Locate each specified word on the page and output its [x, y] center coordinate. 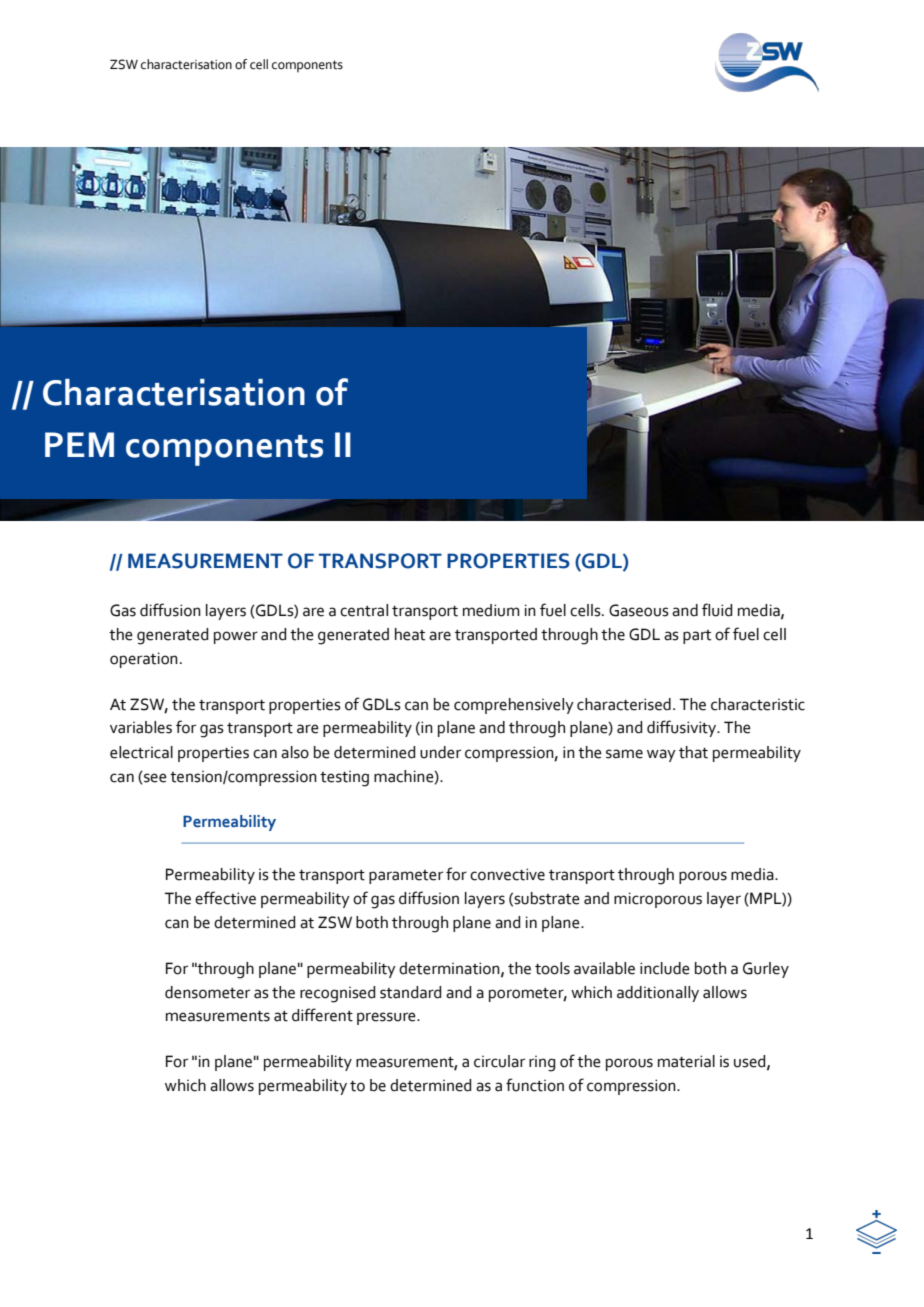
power [236, 637]
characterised [624, 704]
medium [491, 610]
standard [410, 992]
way [661, 755]
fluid [717, 610]
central [364, 610]
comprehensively [514, 706]
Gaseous [639, 610]
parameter [406, 877]
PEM [79, 444]
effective [225, 898]
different [322, 1015]
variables [141, 727]
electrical [141, 752]
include [665, 968]
